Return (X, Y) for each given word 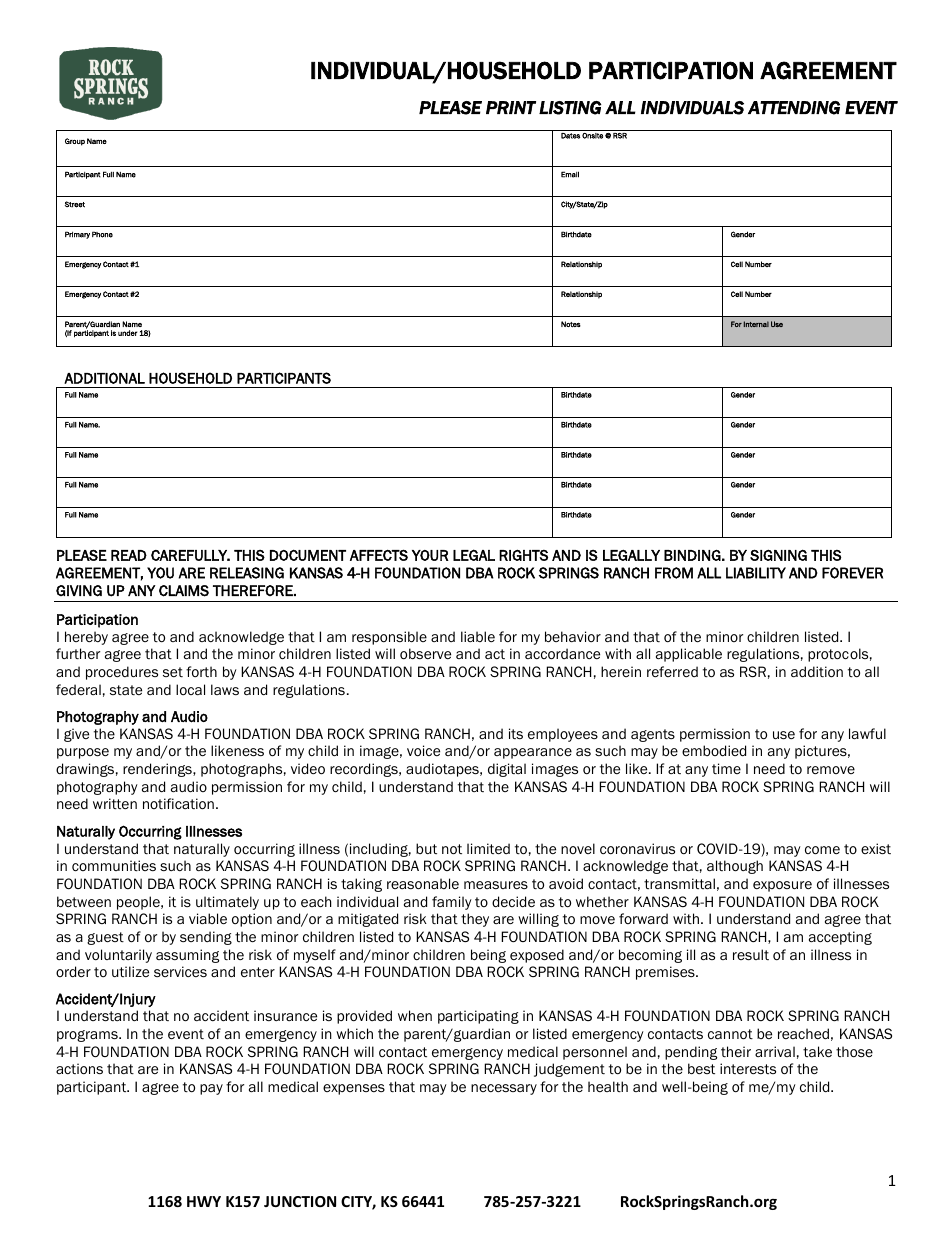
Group (75, 142)
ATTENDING (794, 108)
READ (129, 555)
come (822, 850)
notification (178, 804)
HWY (204, 1201)
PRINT (511, 107)
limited (488, 849)
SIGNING (778, 555)
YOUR (430, 555)
